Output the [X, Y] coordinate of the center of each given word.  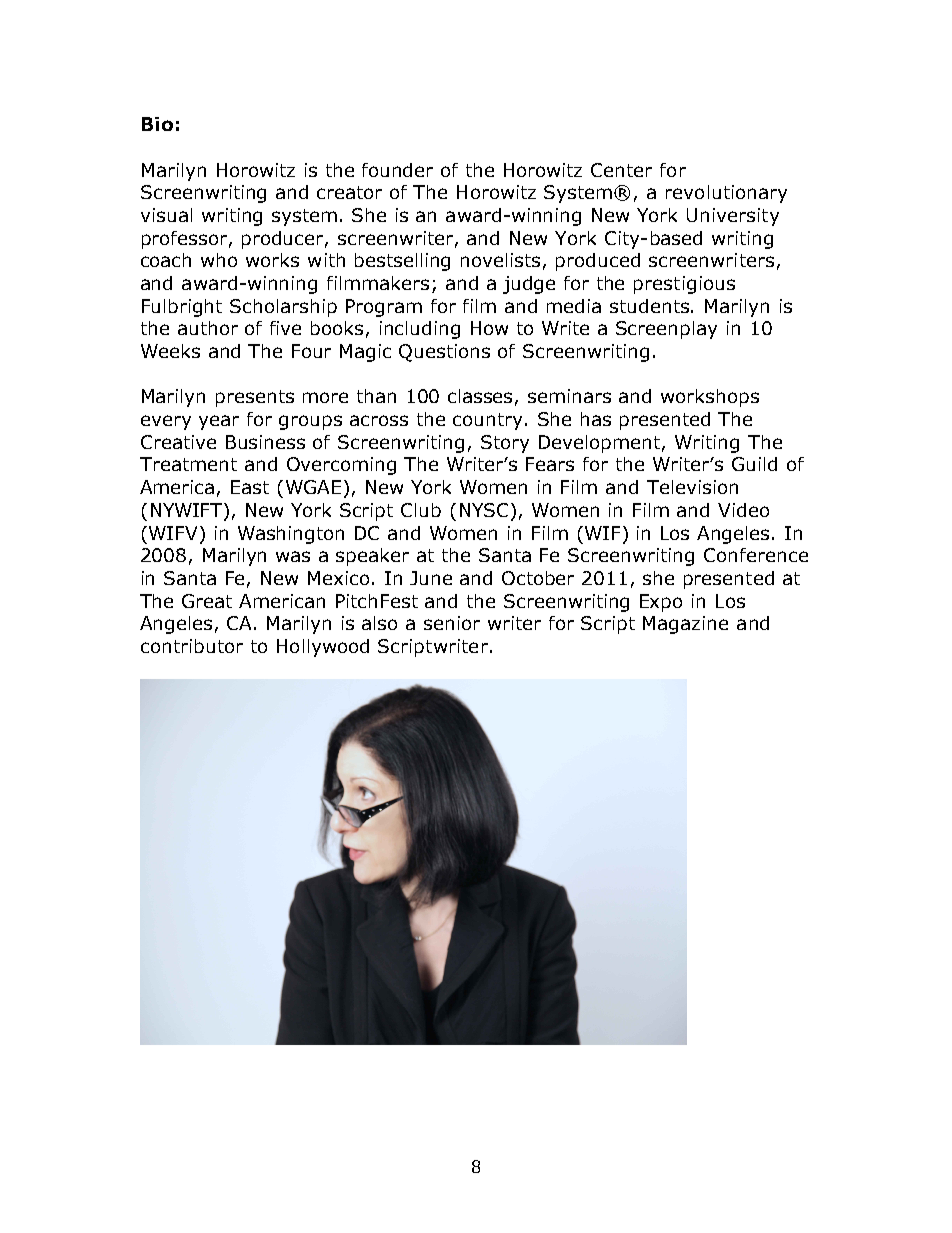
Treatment [188, 464]
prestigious [684, 285]
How [489, 328]
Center [621, 170]
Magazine [685, 625]
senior [452, 623]
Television [692, 487]
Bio [157, 124]
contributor [192, 646]
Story [505, 444]
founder [397, 170]
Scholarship [283, 308]
